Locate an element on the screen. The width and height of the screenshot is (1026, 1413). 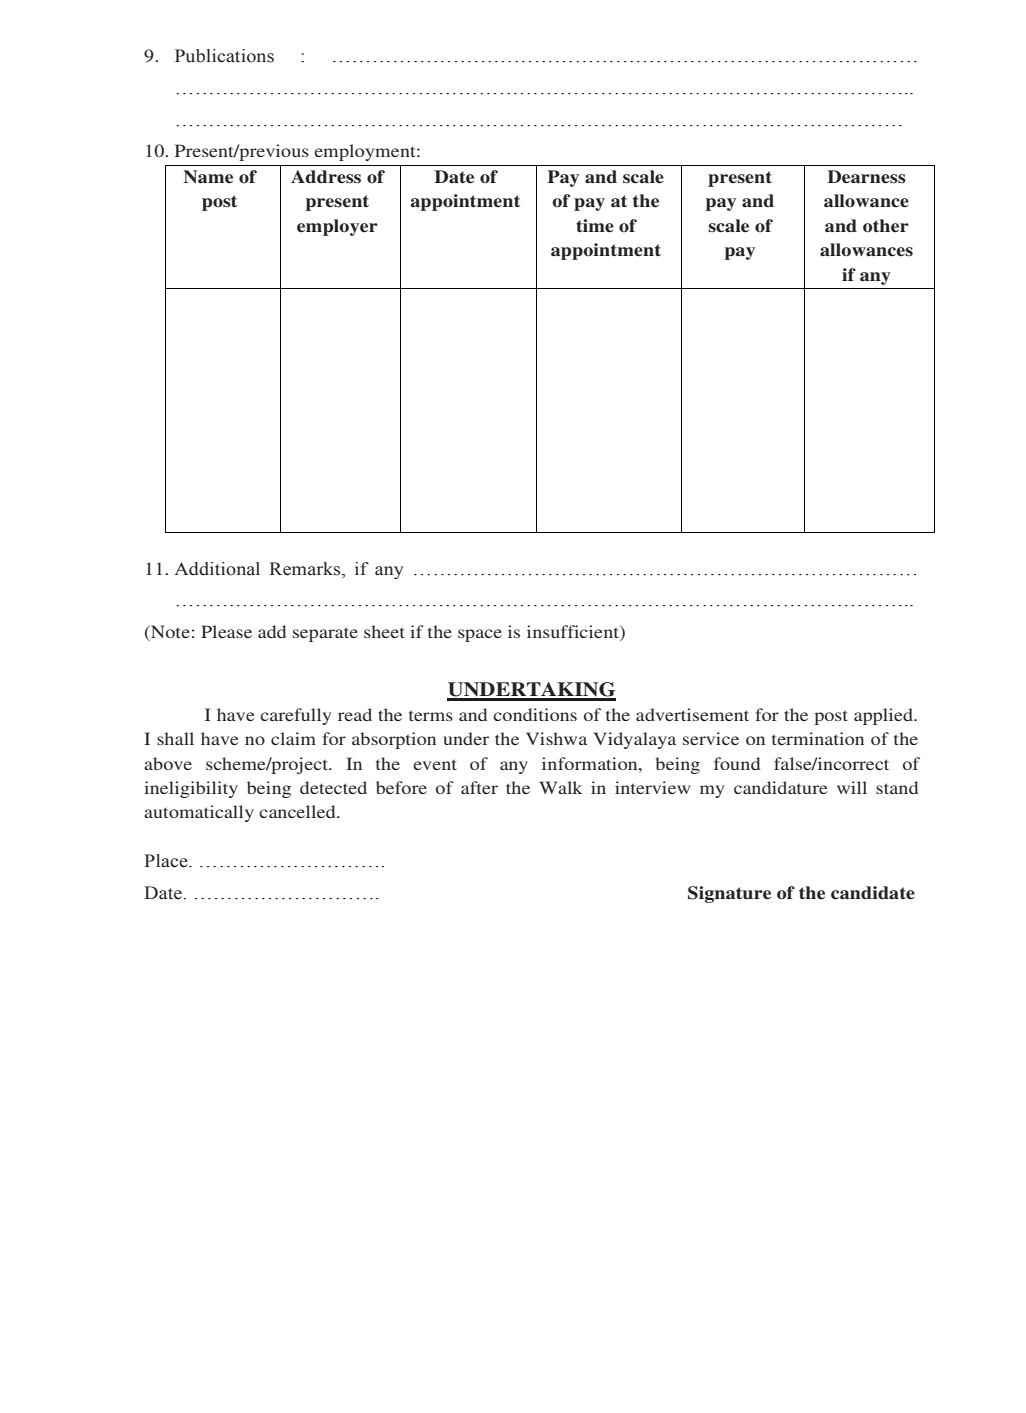
other is located at coordinates (886, 226).
